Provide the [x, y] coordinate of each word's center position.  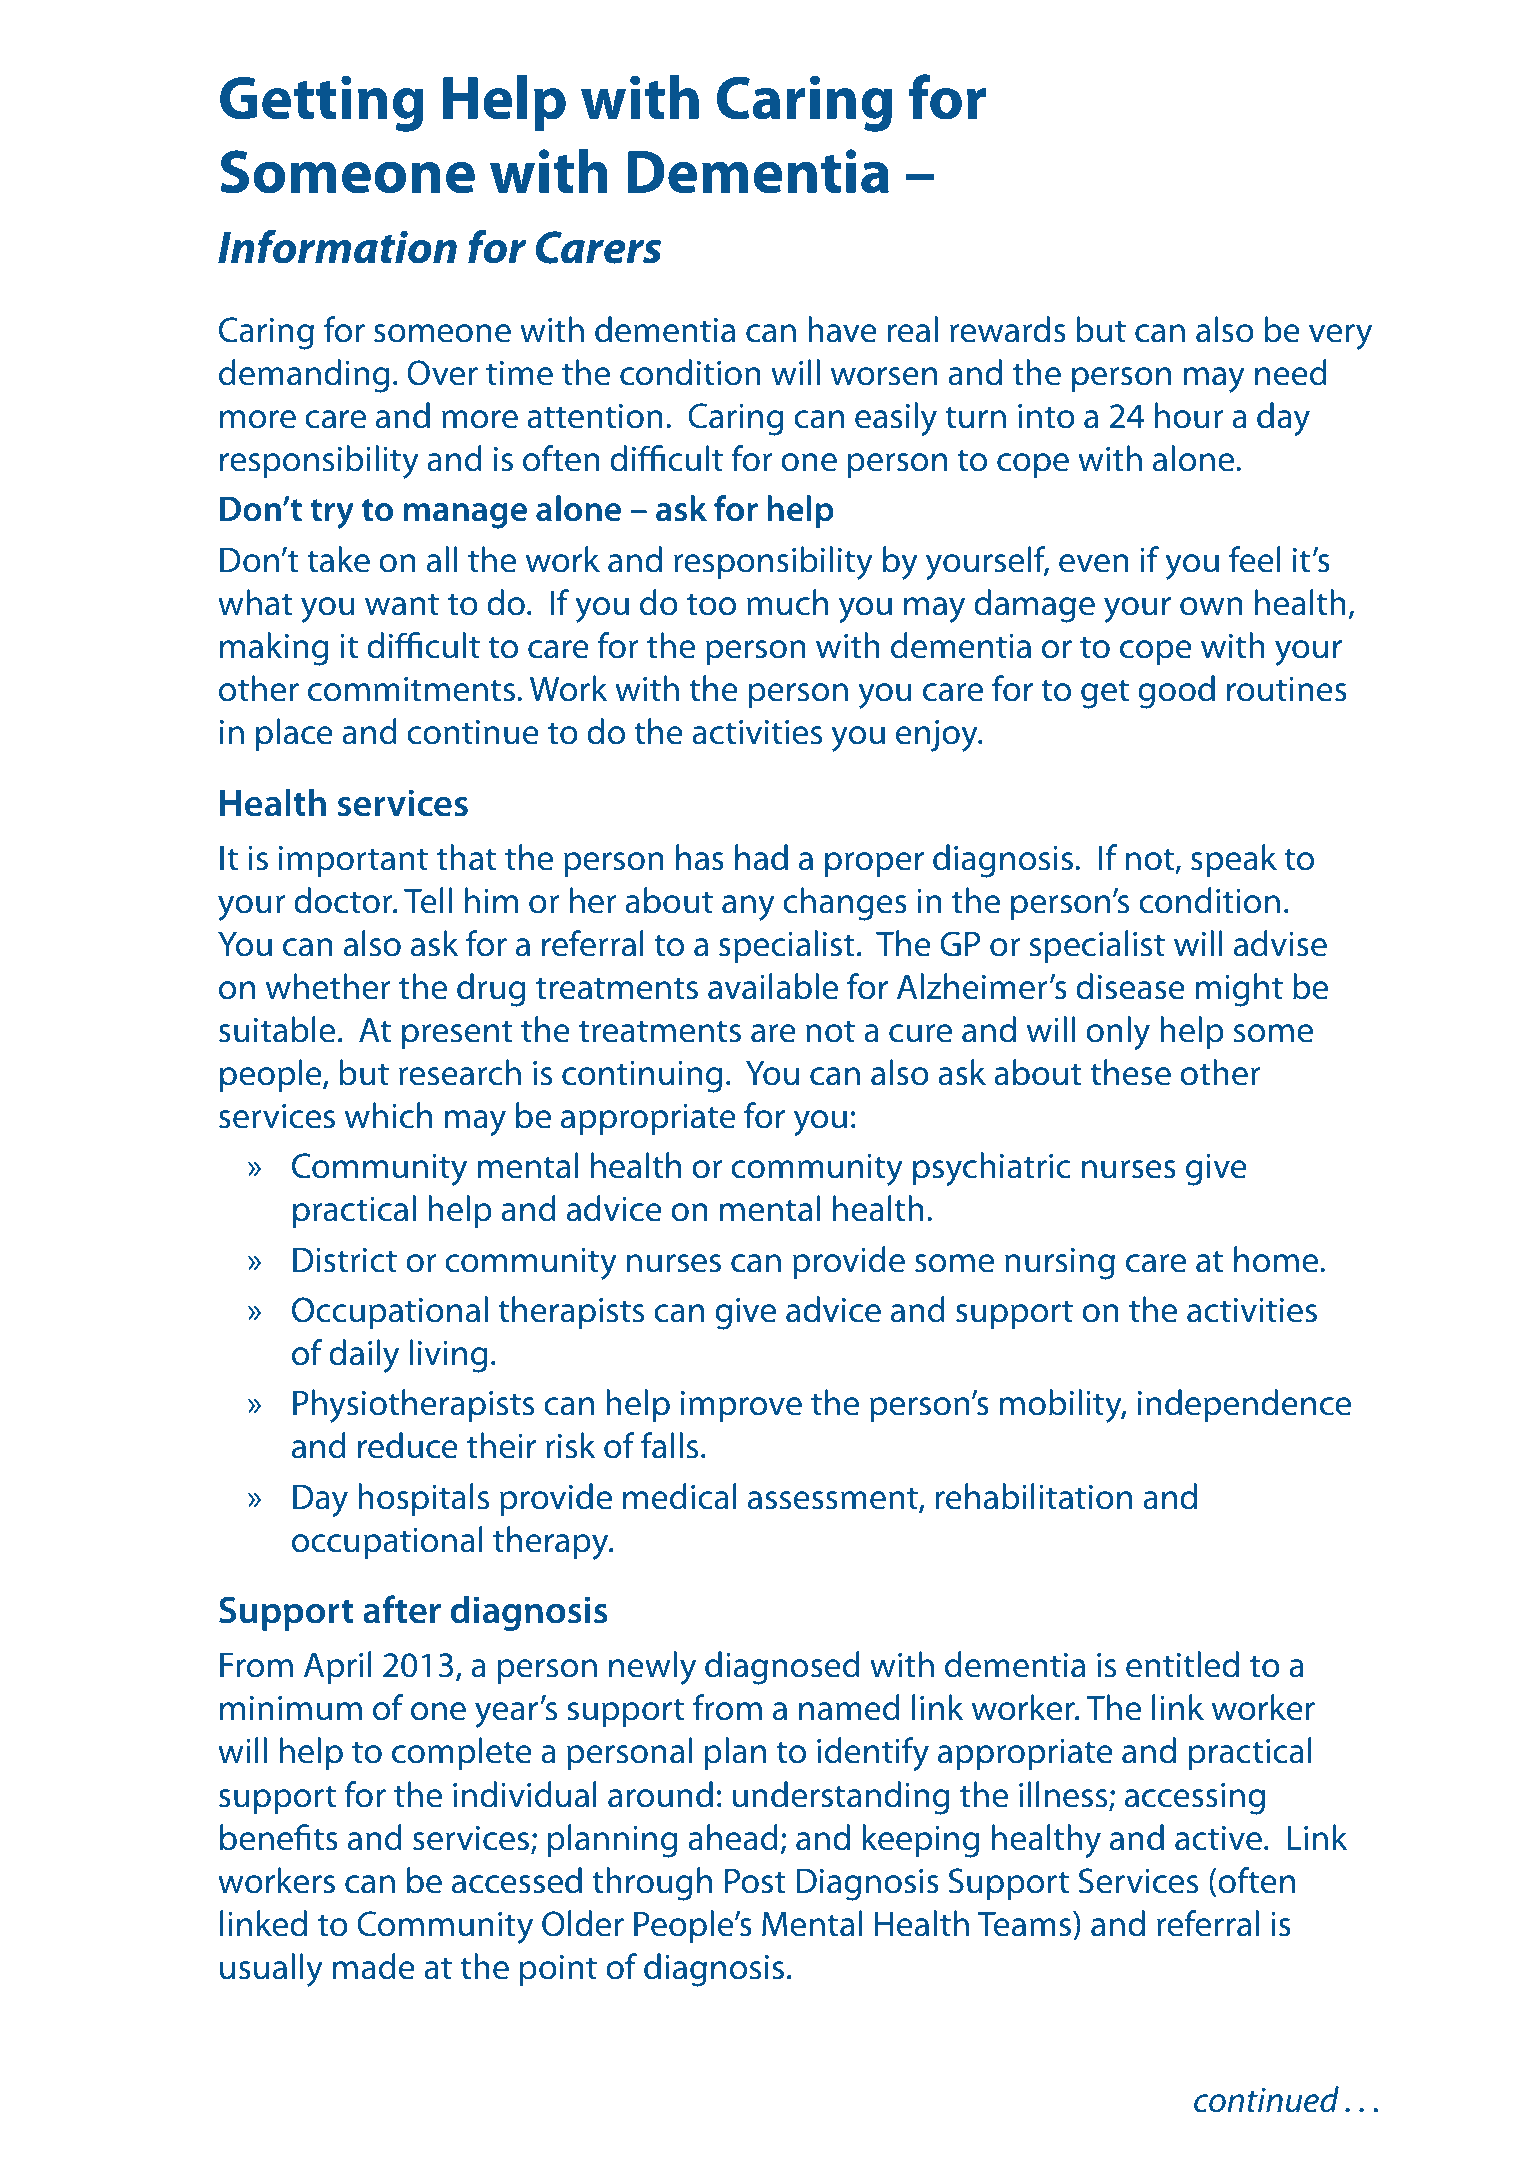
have [842, 329]
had [761, 857]
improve [741, 1406]
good [1176, 692]
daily [364, 1356]
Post [755, 1881]
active [1218, 1838]
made [374, 1966]
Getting [322, 103]
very [1340, 337]
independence [1244, 1405]
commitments [411, 689]
